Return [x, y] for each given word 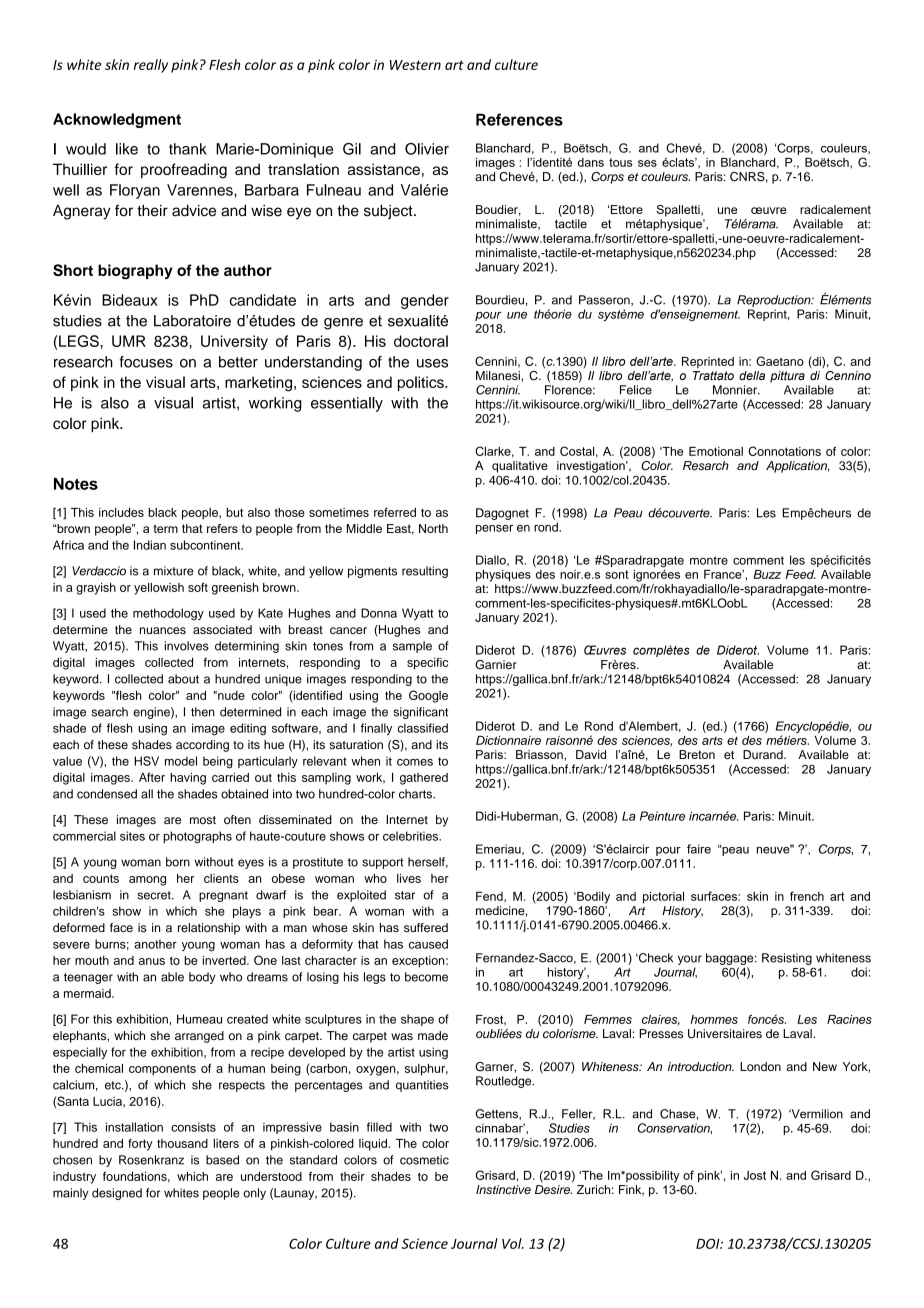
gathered [424, 779]
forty [140, 1144]
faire [699, 849]
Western [415, 65]
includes [121, 512]
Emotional [716, 451]
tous [620, 162]
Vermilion [816, 1114]
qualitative [520, 467]
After [152, 777]
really [151, 66]
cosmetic [424, 1160]
